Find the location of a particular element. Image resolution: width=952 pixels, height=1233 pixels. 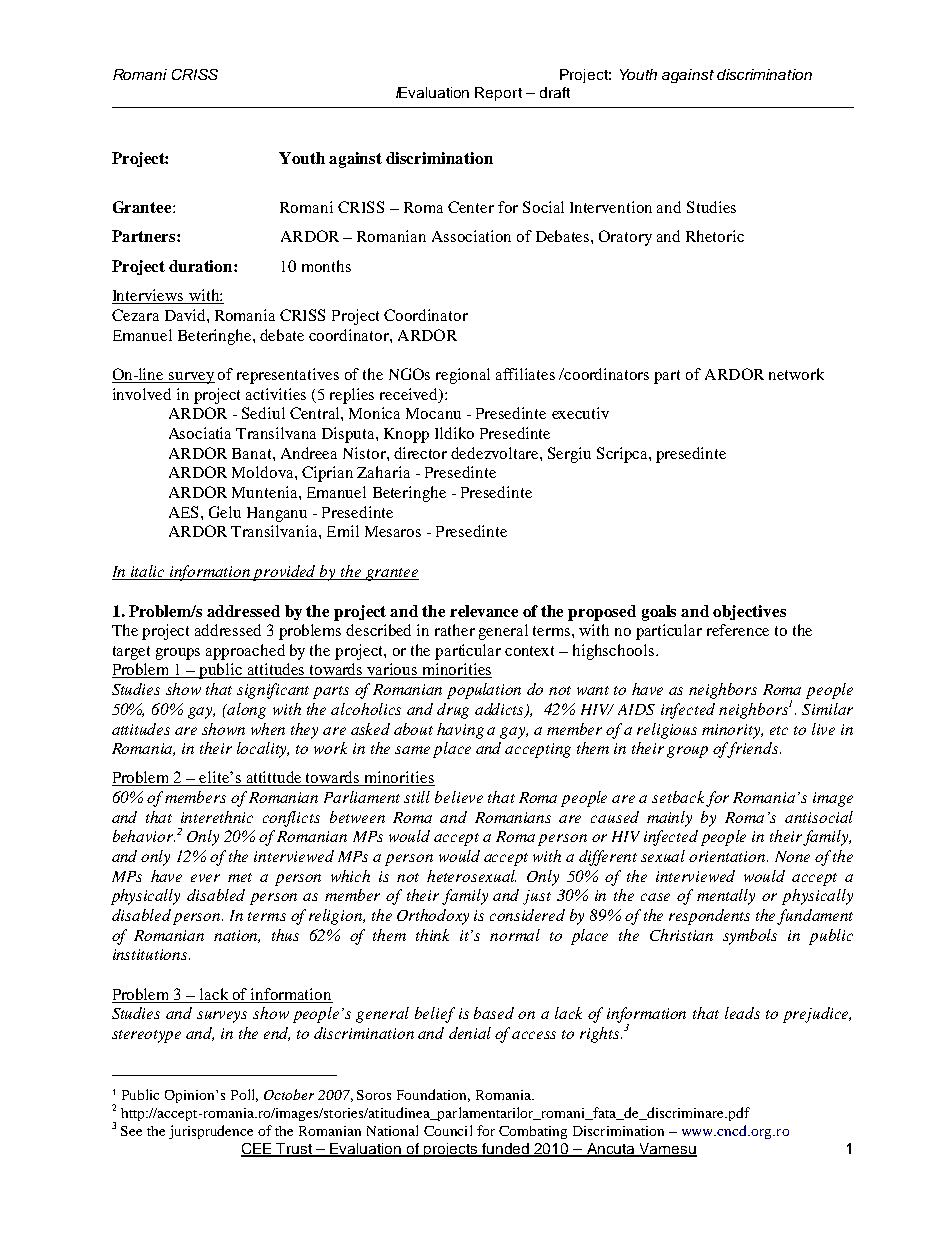

Report is located at coordinates (498, 94).
